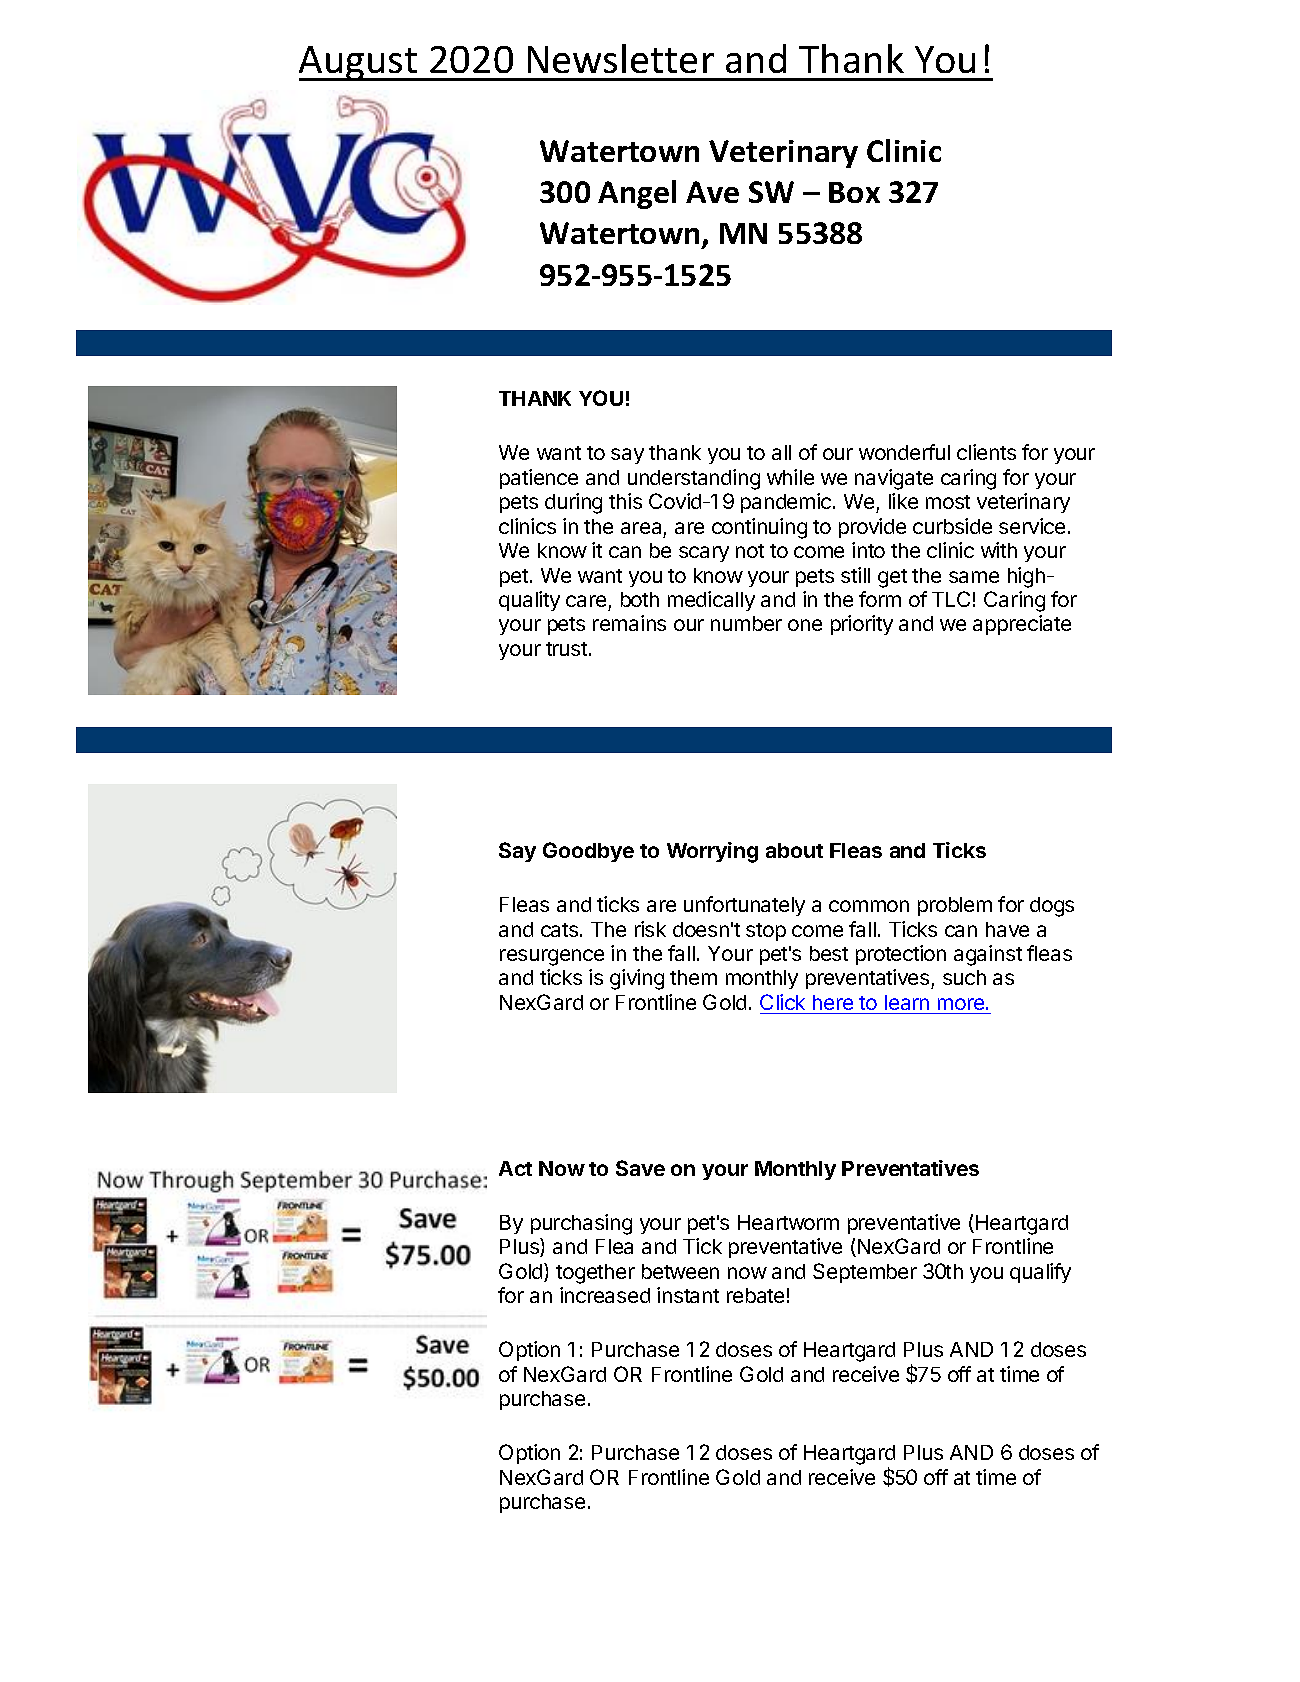 The image size is (1300, 1682). Describe the element at coordinates (621, 58) in the document. I see `Newsletter` at that location.
